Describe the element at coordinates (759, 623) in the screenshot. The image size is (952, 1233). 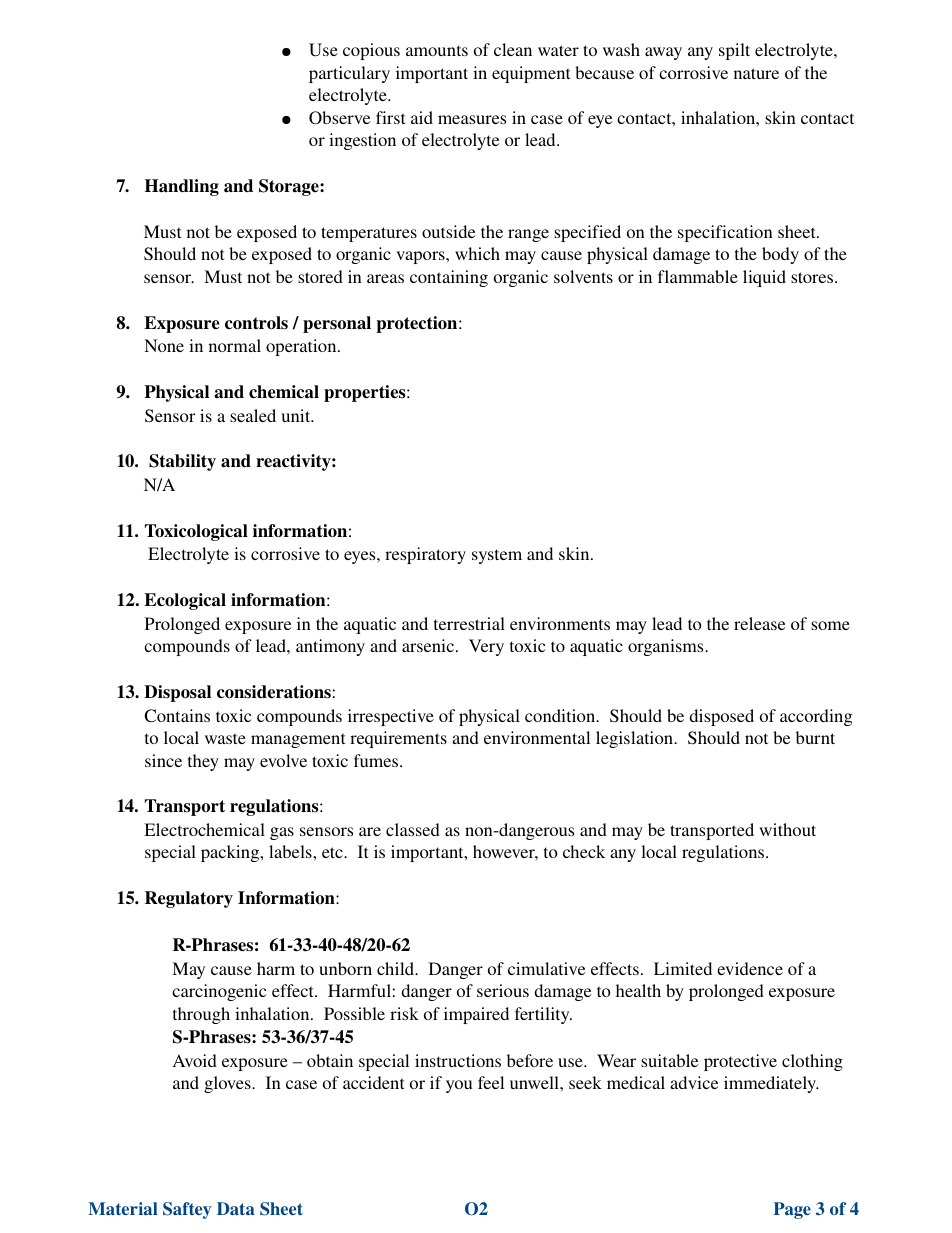
I see `release` at that location.
